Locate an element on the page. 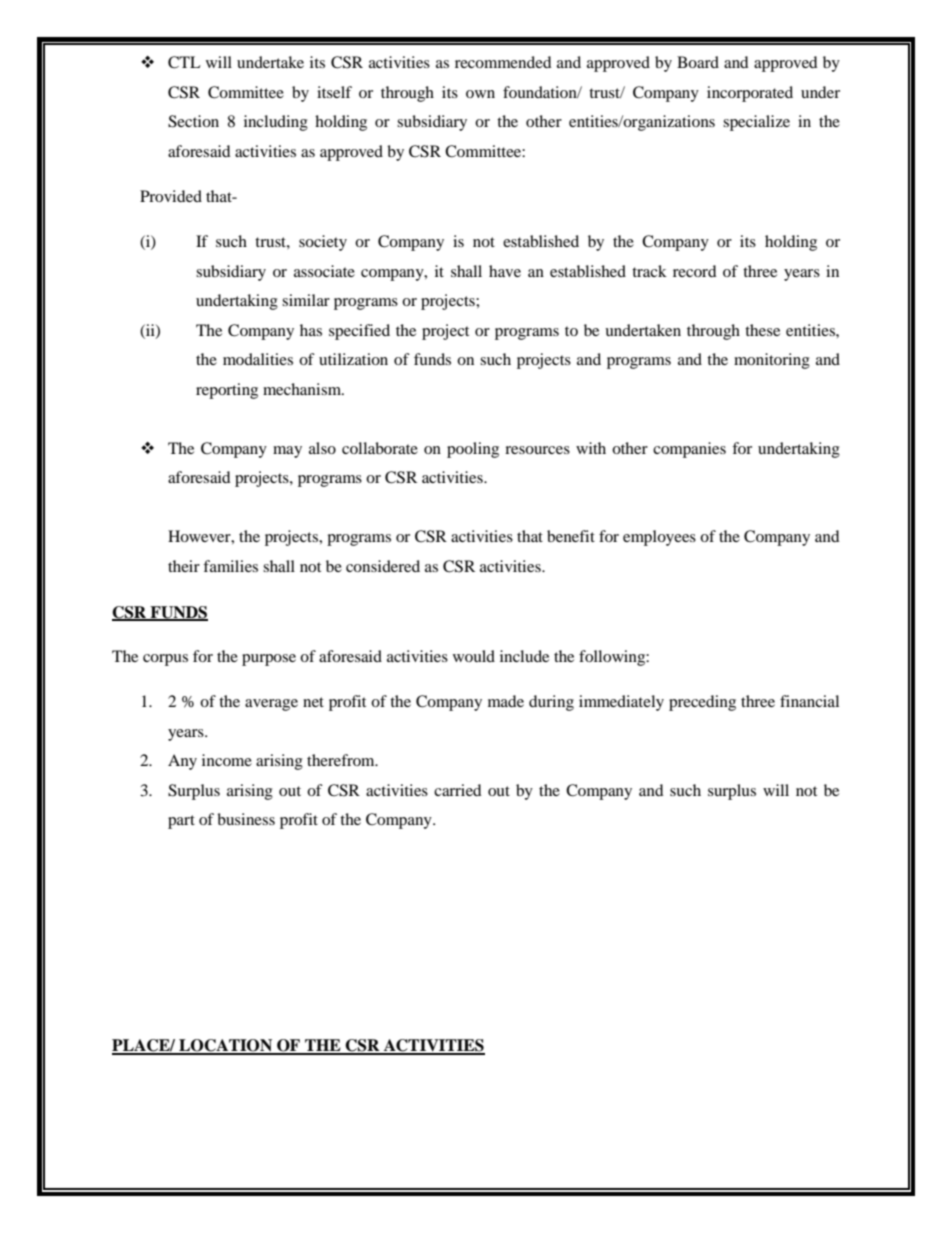  including is located at coordinates (276, 123).
